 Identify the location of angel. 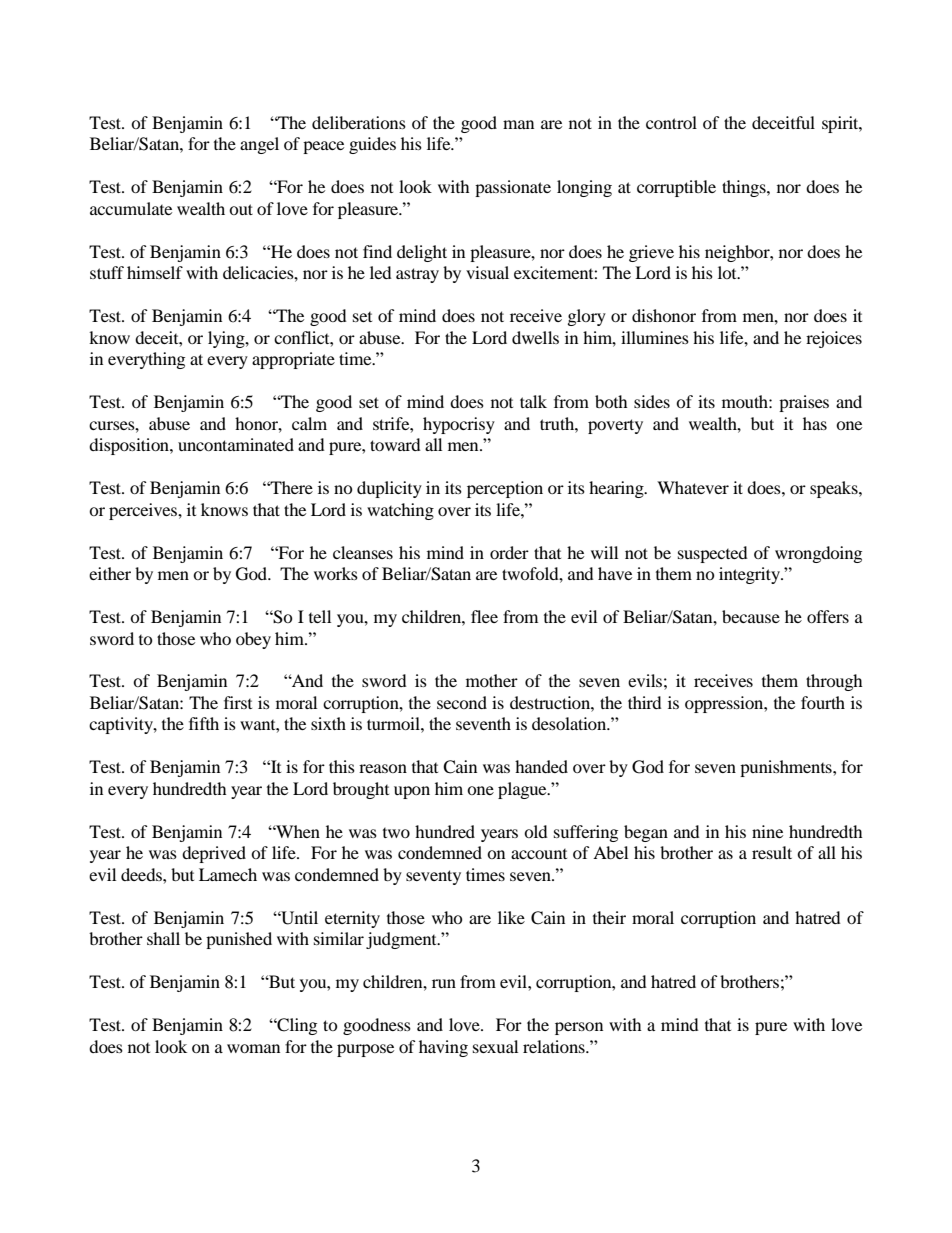
(259, 145).
